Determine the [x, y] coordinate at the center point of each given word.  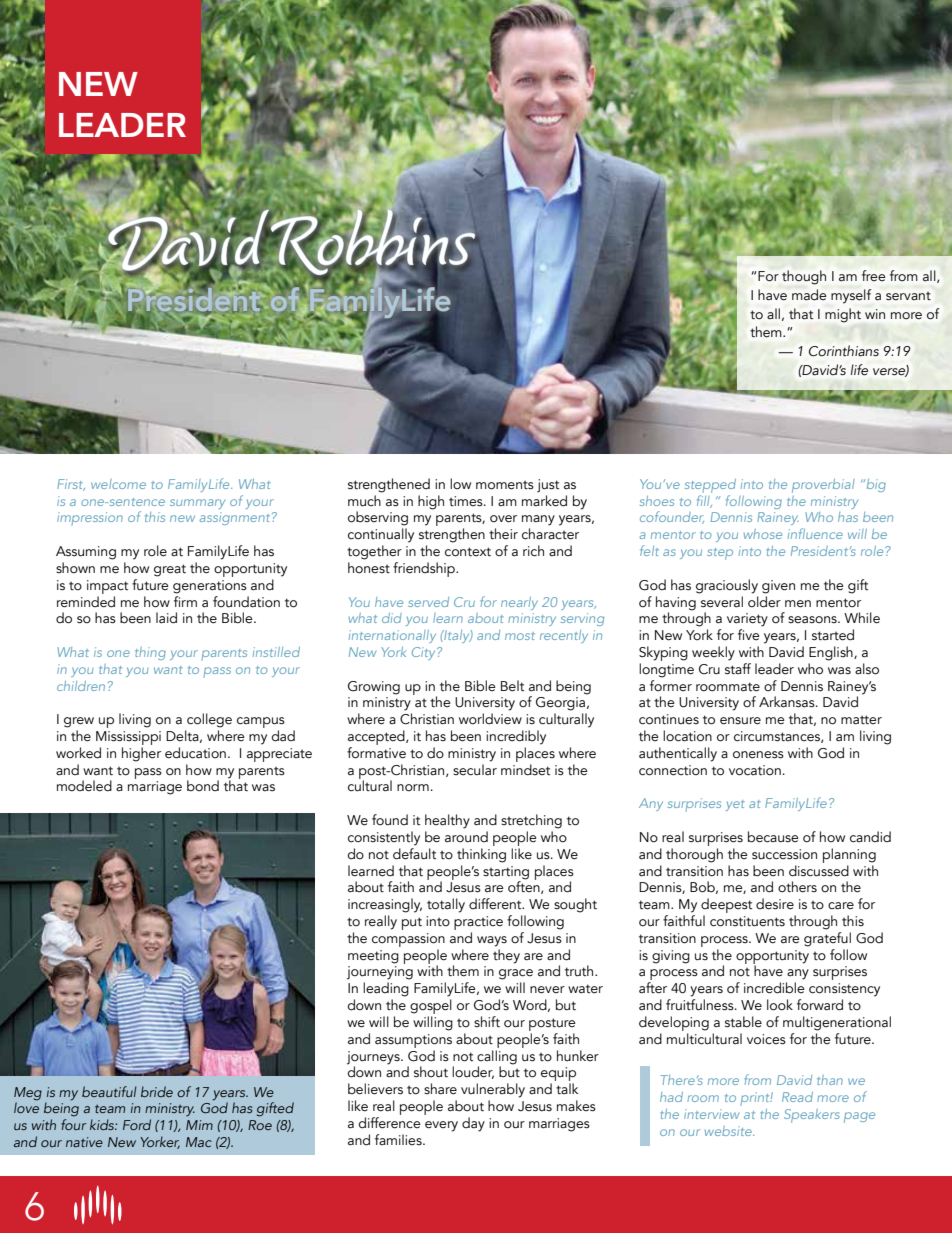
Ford [137, 1124]
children [81, 686]
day [473, 1124]
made [809, 295]
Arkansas [788, 702]
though [804, 277]
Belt [512, 686]
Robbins [372, 242]
